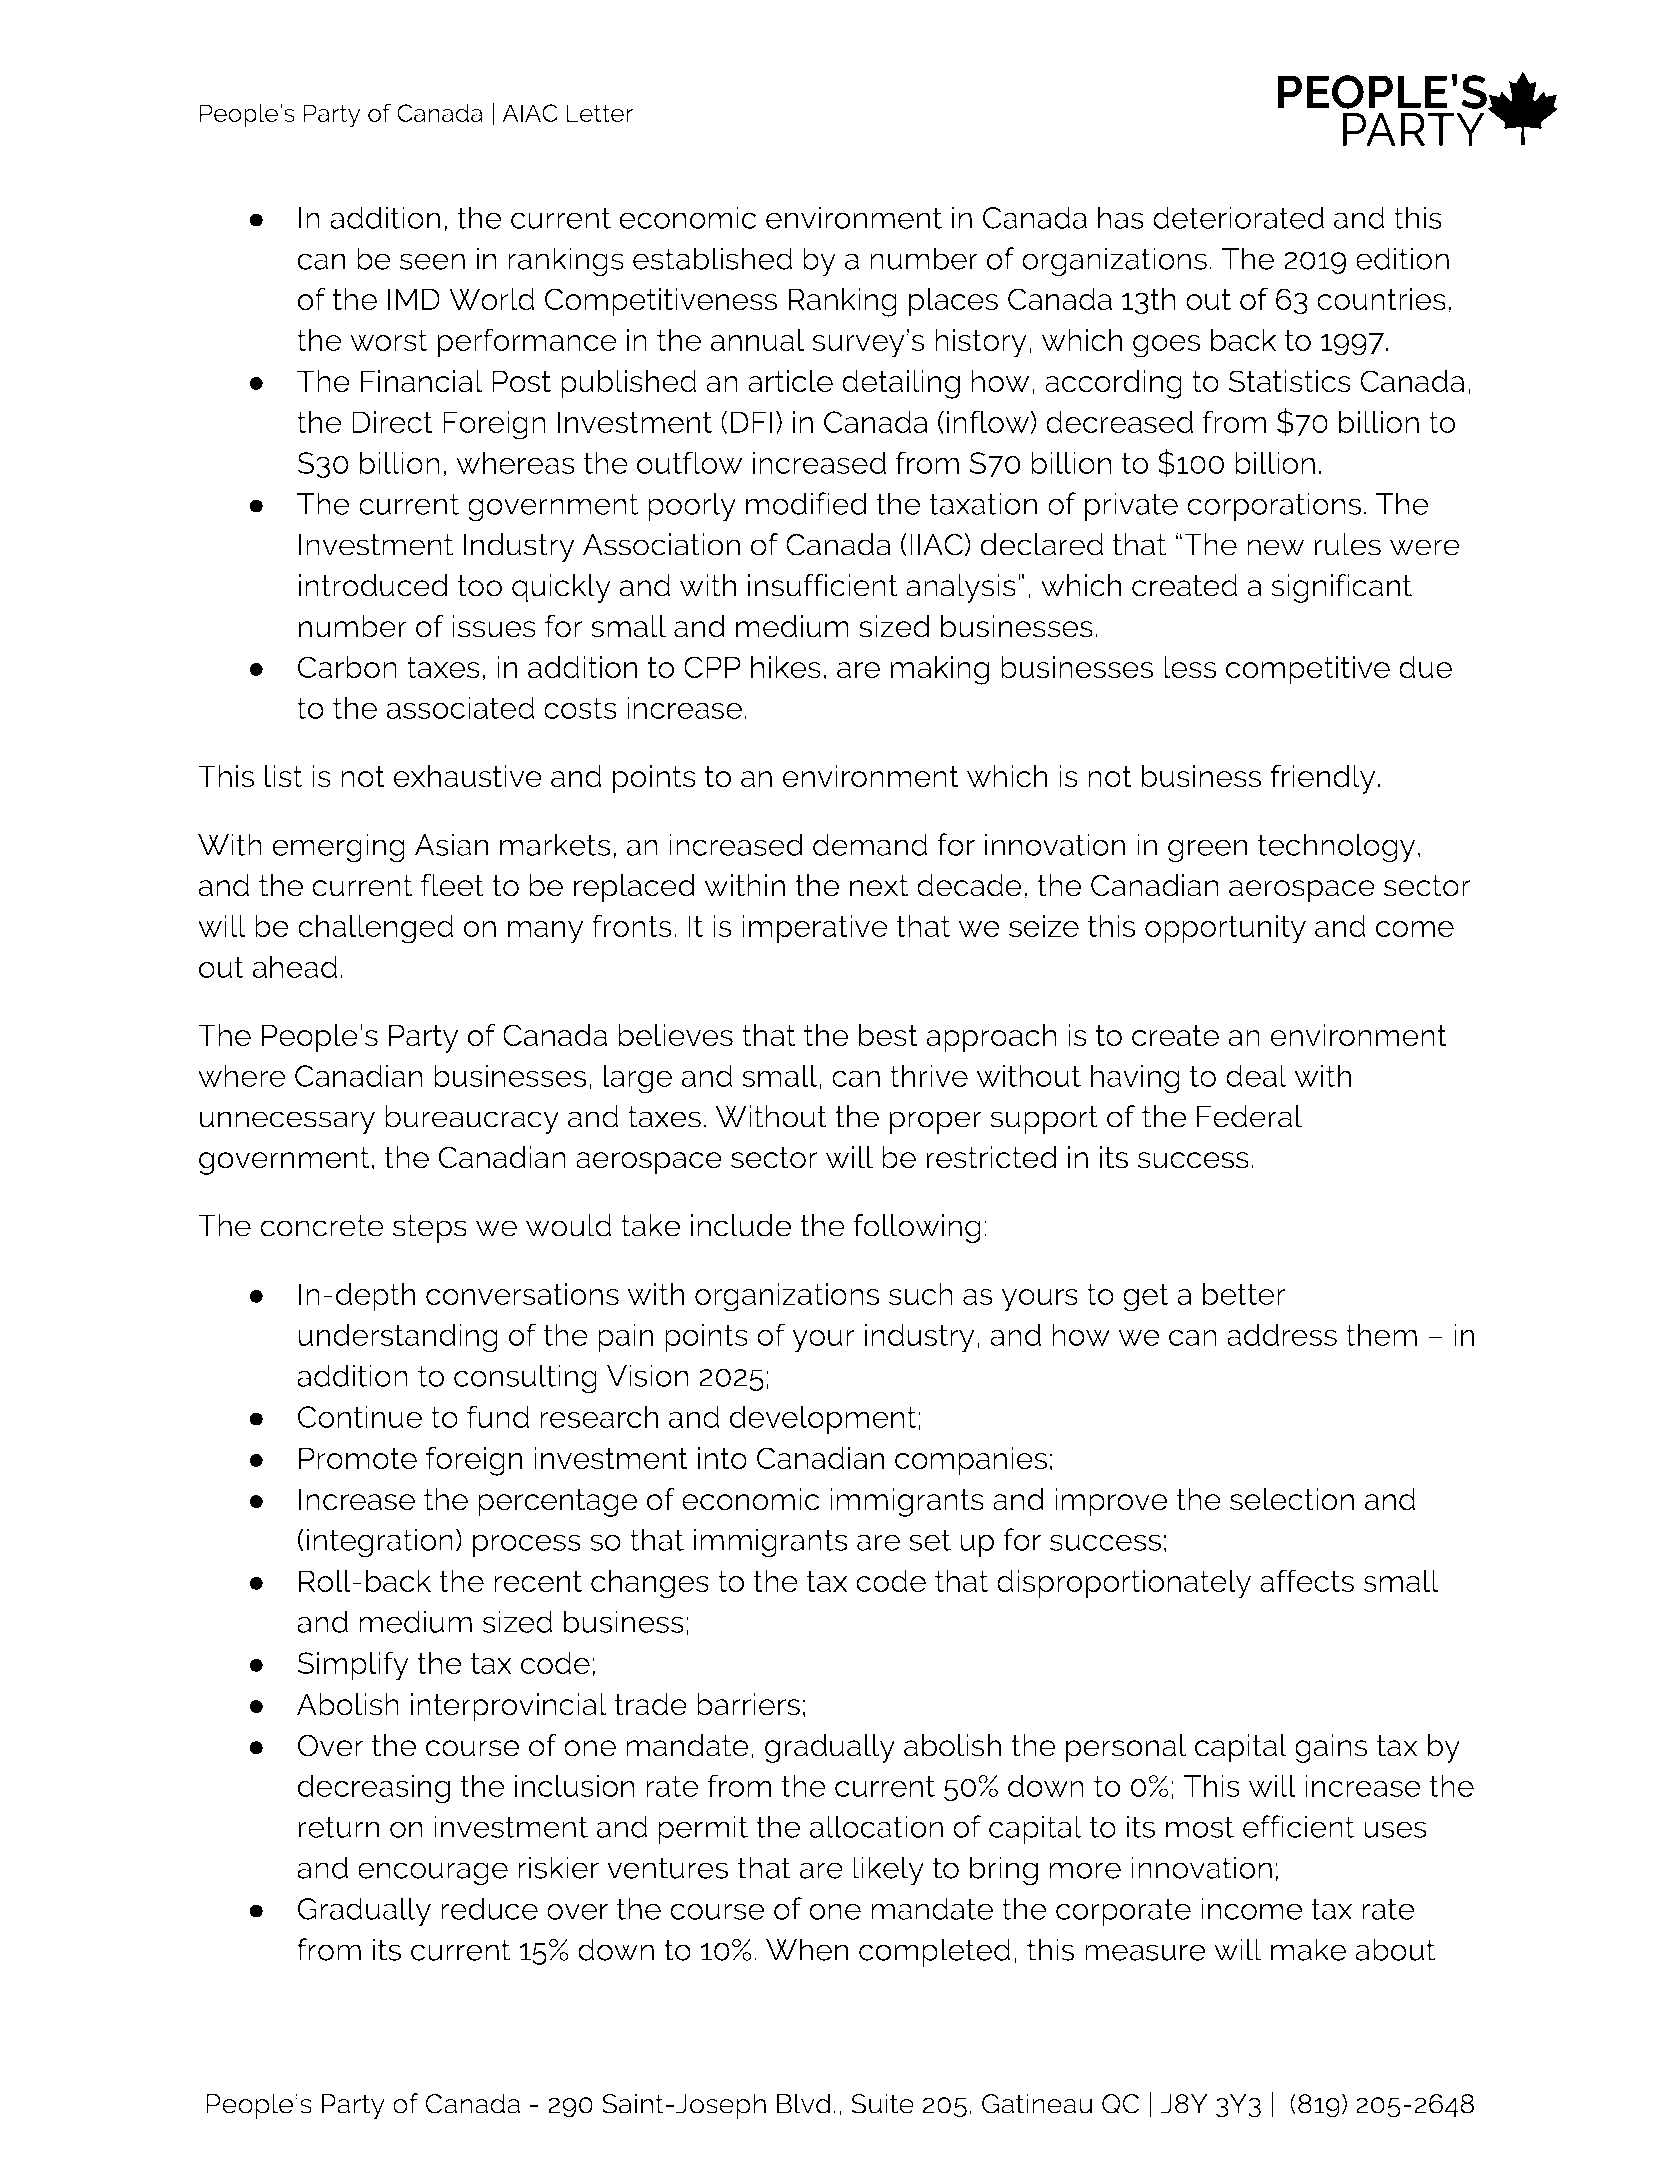  Describe the element at coordinates (489, 1908) in the image. I see `reduce` at that location.
